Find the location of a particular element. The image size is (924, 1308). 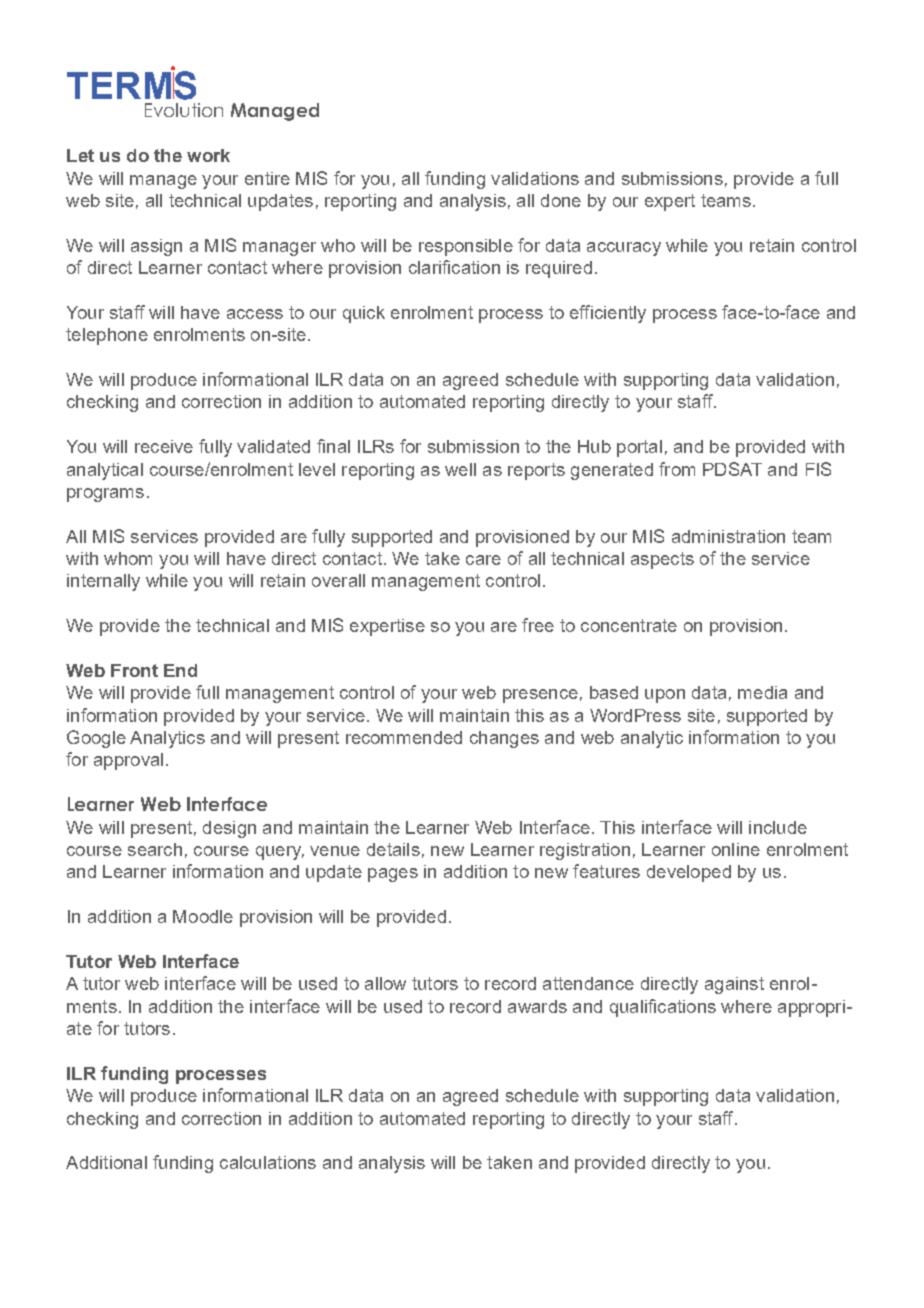

clarification is located at coordinates (454, 267).
